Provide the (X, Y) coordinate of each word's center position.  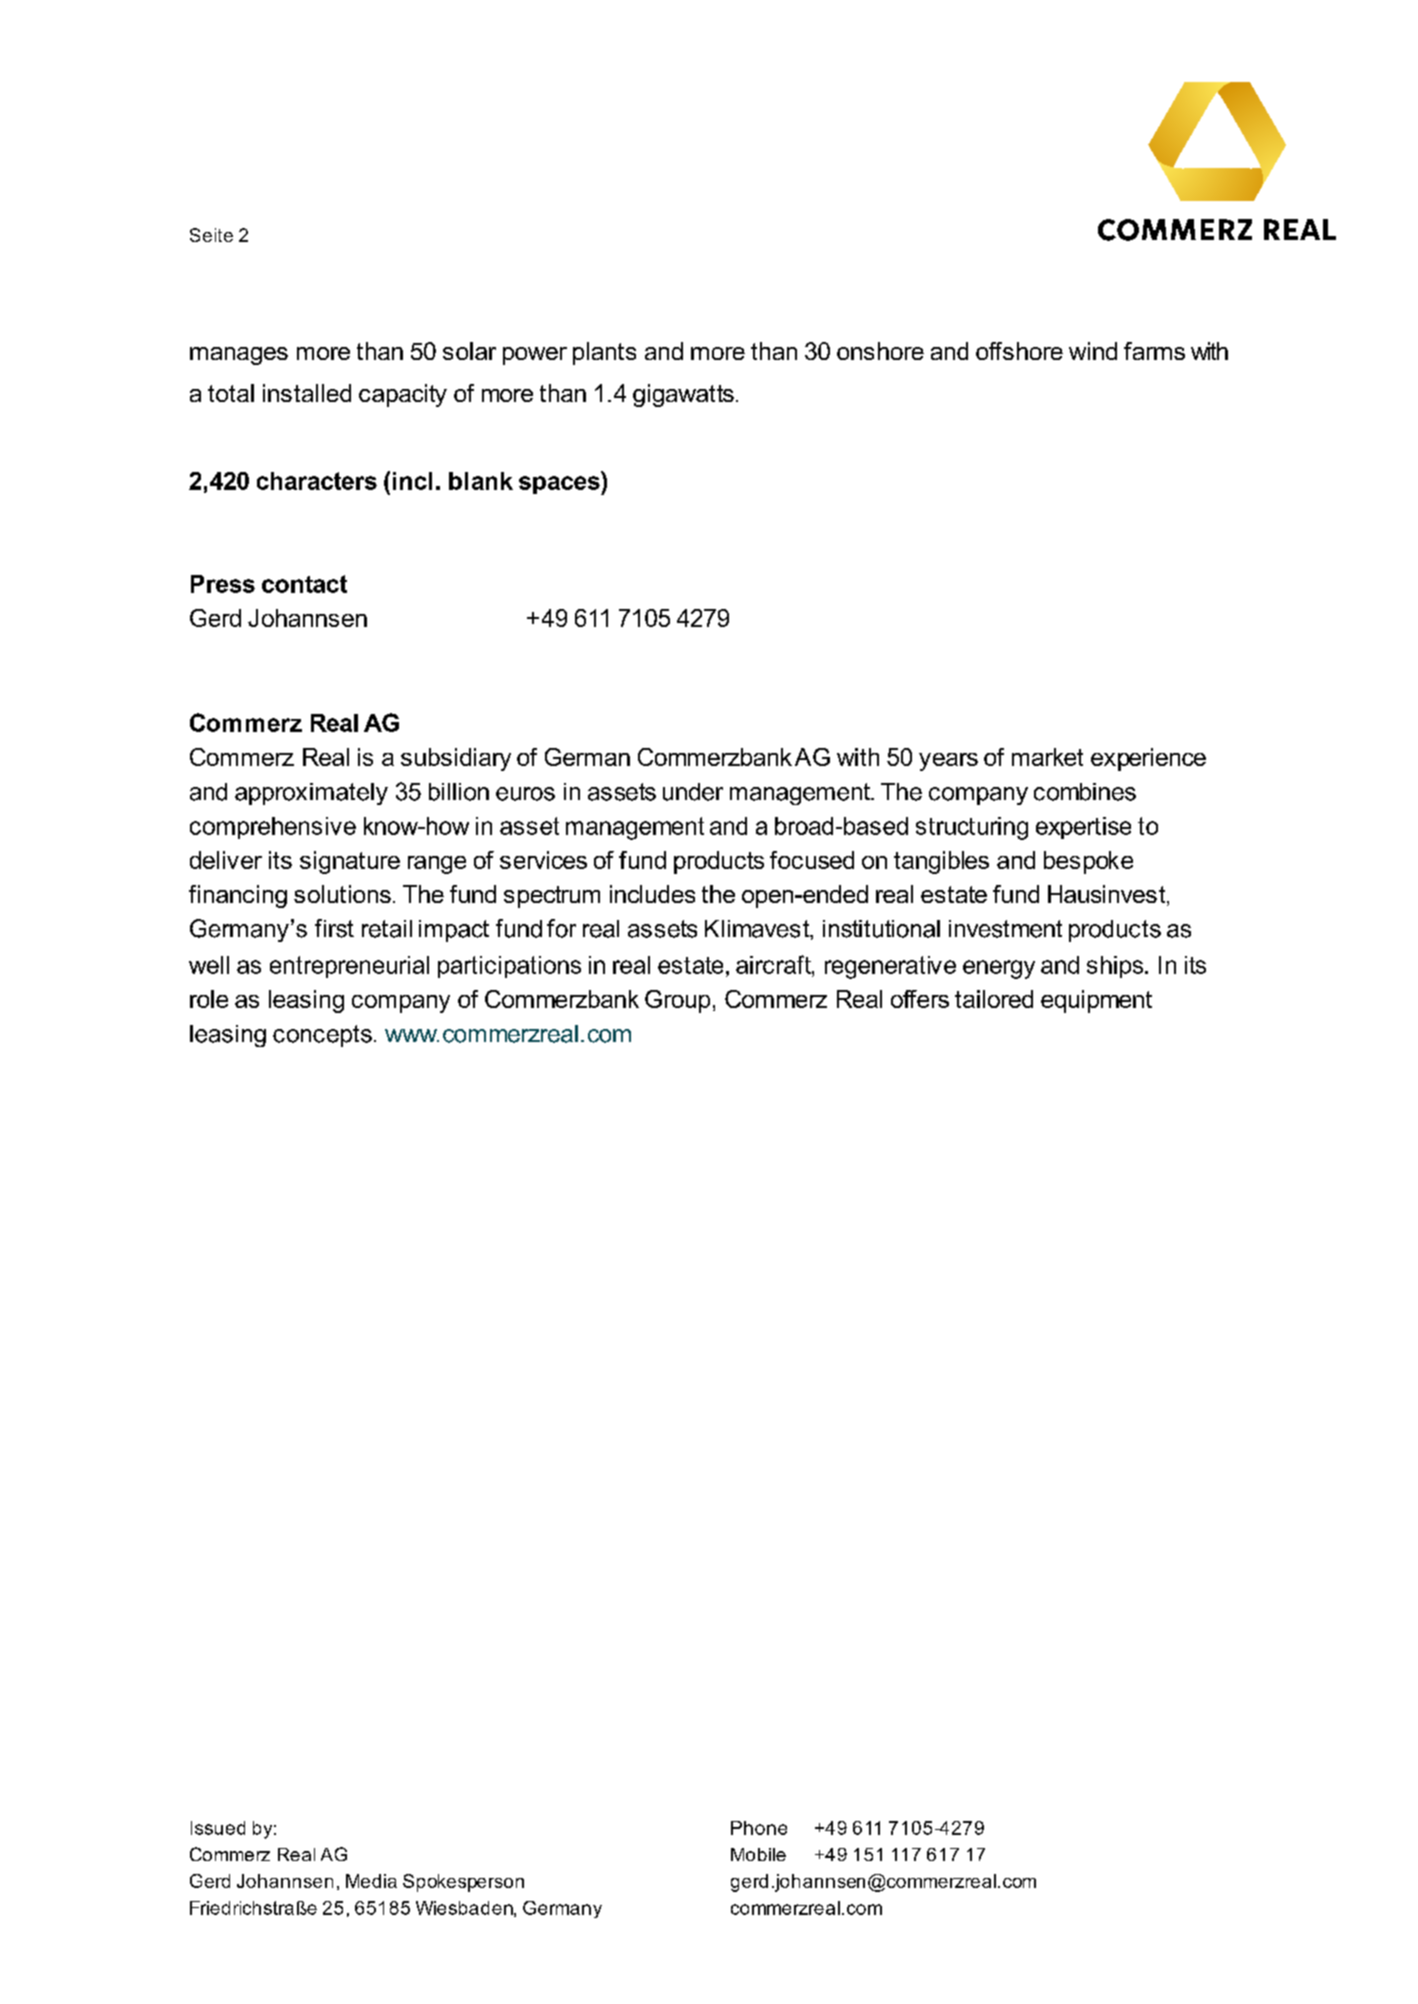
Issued (218, 1828)
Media (371, 1881)
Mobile (758, 1854)
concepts (322, 1036)
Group (677, 1001)
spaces (560, 485)
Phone (759, 1828)
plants (604, 353)
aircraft (774, 964)
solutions (342, 894)
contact (304, 584)
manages (239, 356)
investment (1005, 929)
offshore (1019, 351)
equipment (1096, 1001)
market (1047, 757)
